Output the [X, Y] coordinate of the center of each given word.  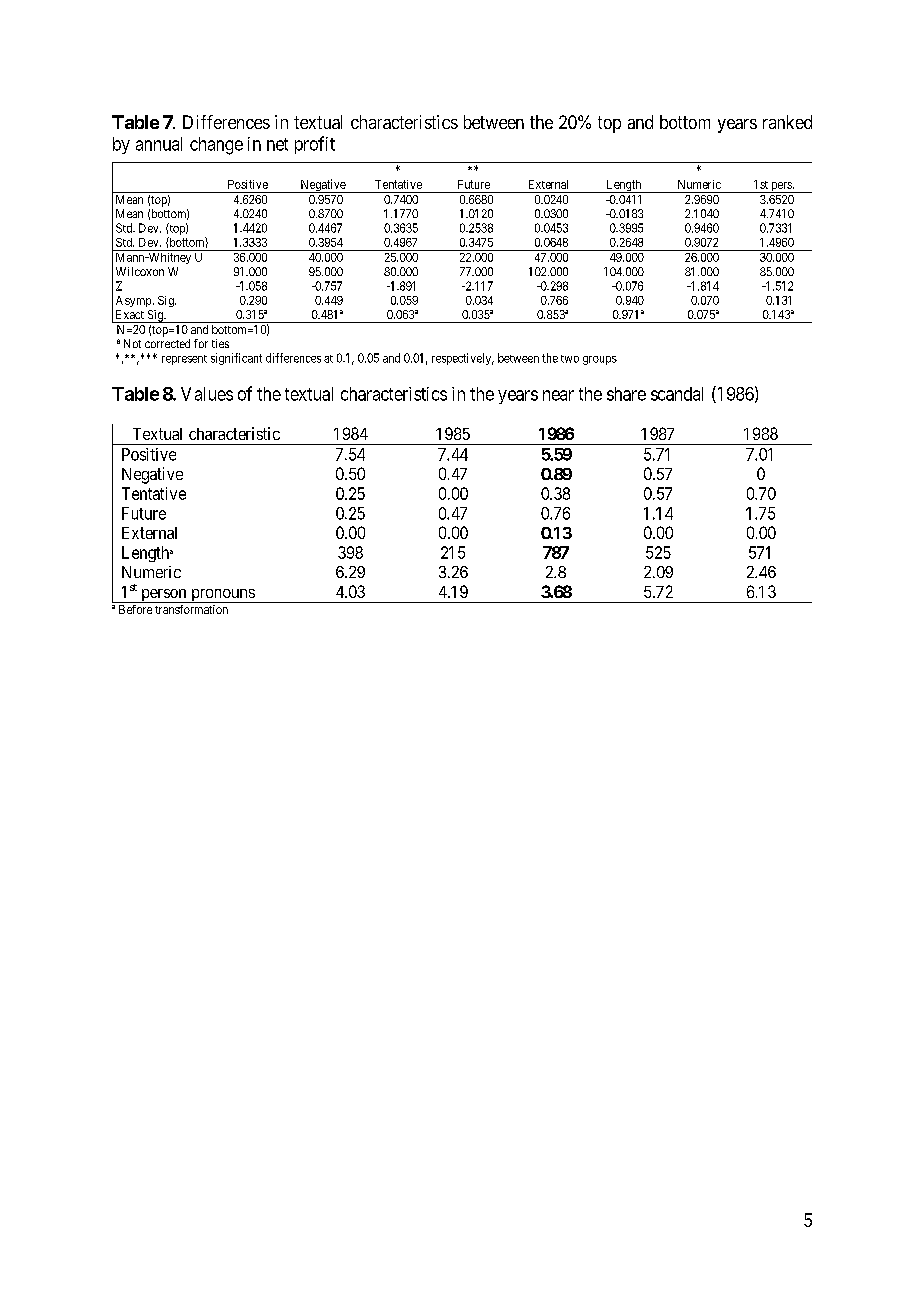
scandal [677, 394]
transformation [191, 609]
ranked [787, 122]
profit [315, 145]
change [216, 146]
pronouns [222, 596]
